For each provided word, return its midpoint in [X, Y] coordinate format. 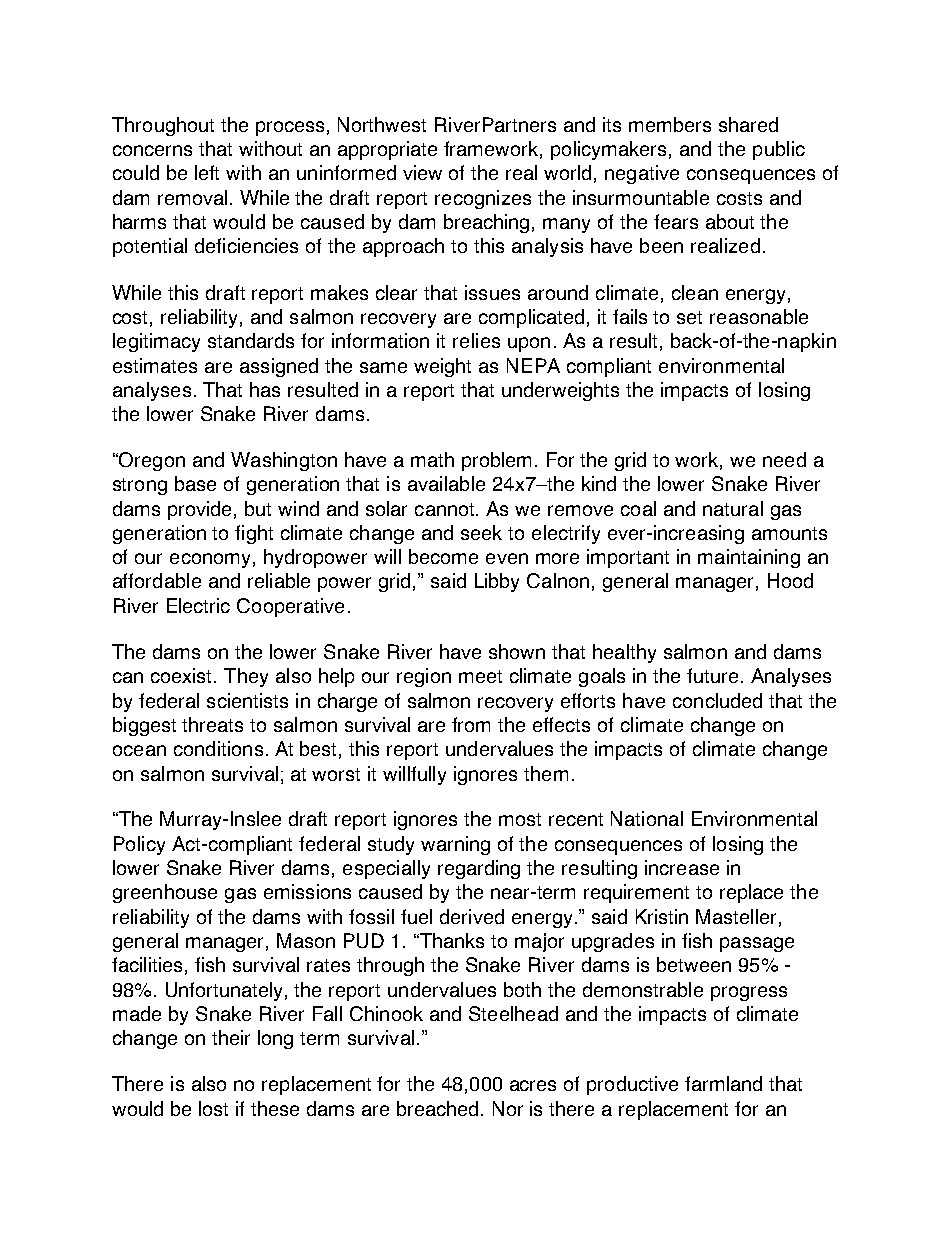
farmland [723, 1083]
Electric [198, 605]
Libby [497, 582]
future [712, 675]
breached [439, 1108]
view [422, 172]
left [207, 172]
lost [213, 1108]
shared [748, 124]
